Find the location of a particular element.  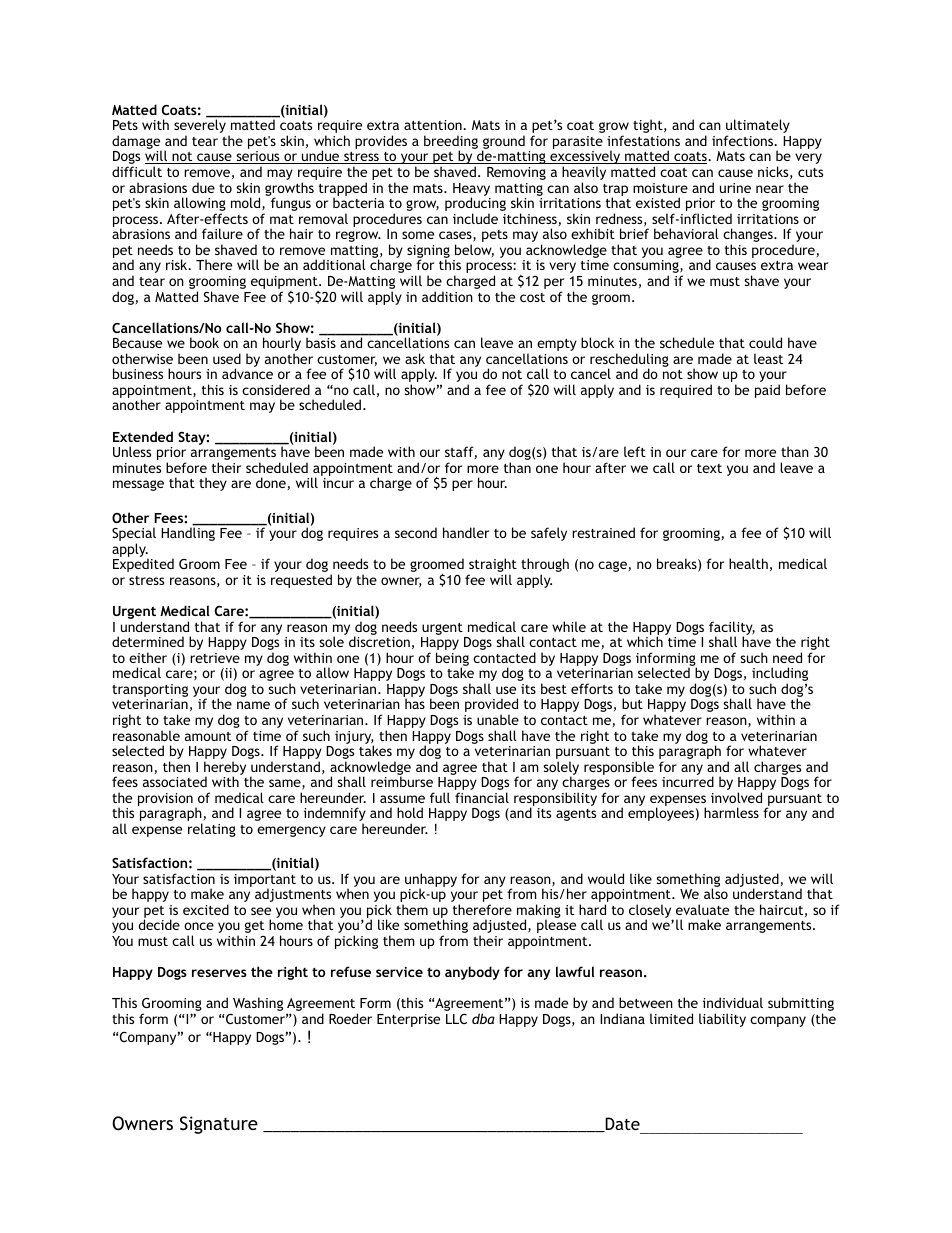

including is located at coordinates (780, 675).
